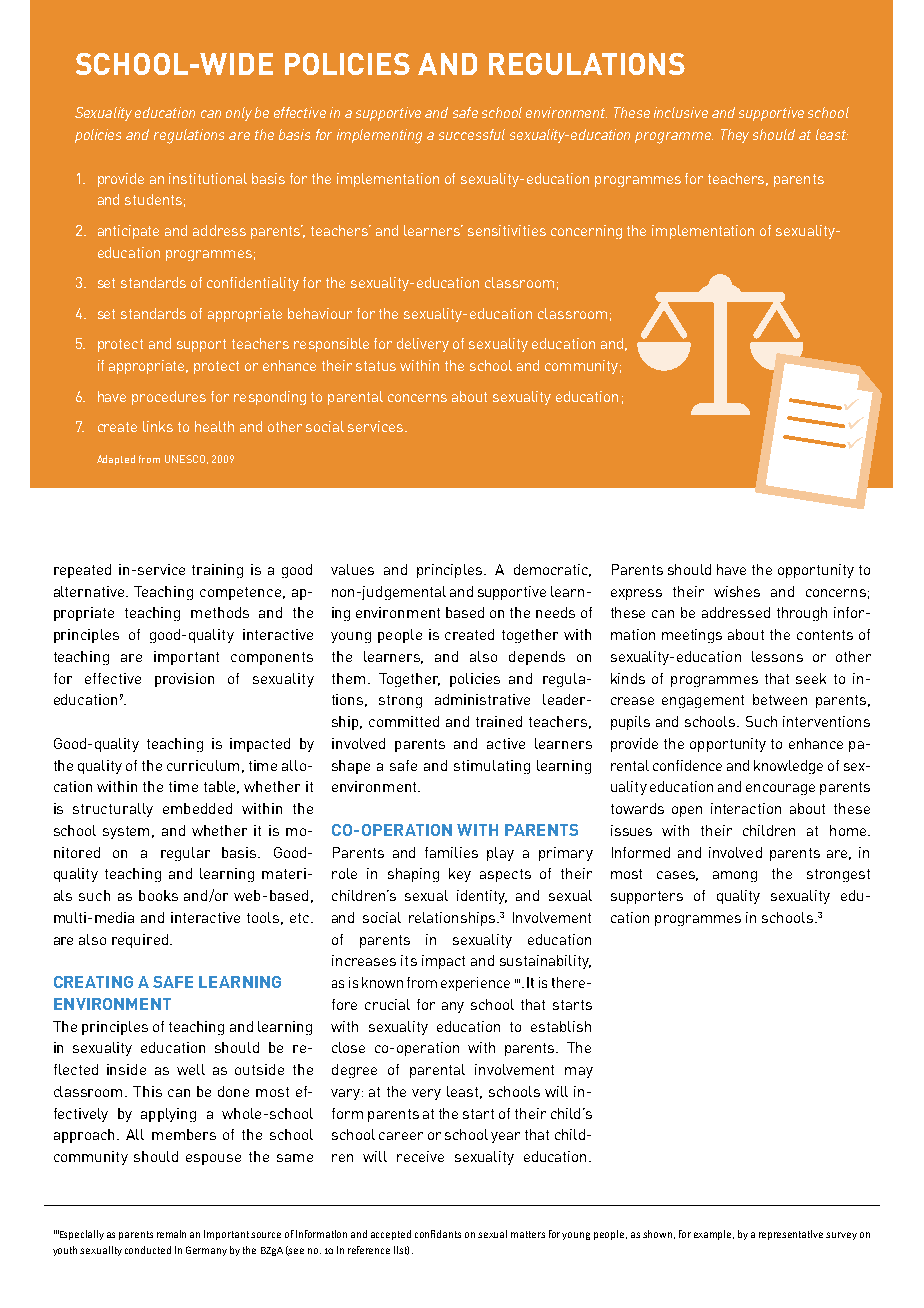 This screenshot has height=1308, width=924. What do you see at coordinates (438, 1234) in the screenshot?
I see `confidants` at bounding box center [438, 1234].
